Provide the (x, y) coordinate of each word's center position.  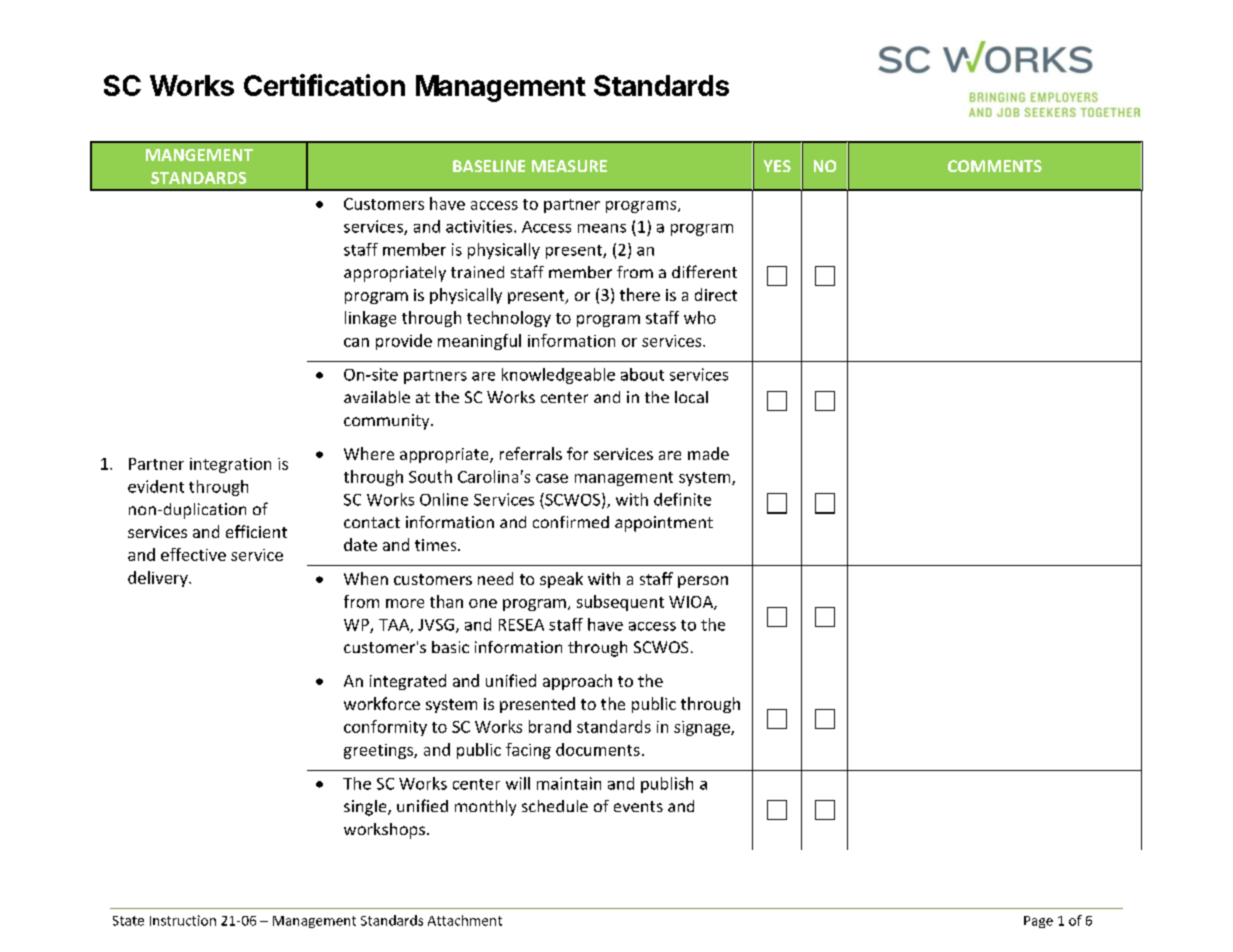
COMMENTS (995, 166)
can (356, 342)
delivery (159, 579)
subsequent (620, 603)
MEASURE (569, 166)
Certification (324, 85)
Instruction (183, 920)
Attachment (465, 920)
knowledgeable (558, 376)
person (703, 582)
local (691, 397)
